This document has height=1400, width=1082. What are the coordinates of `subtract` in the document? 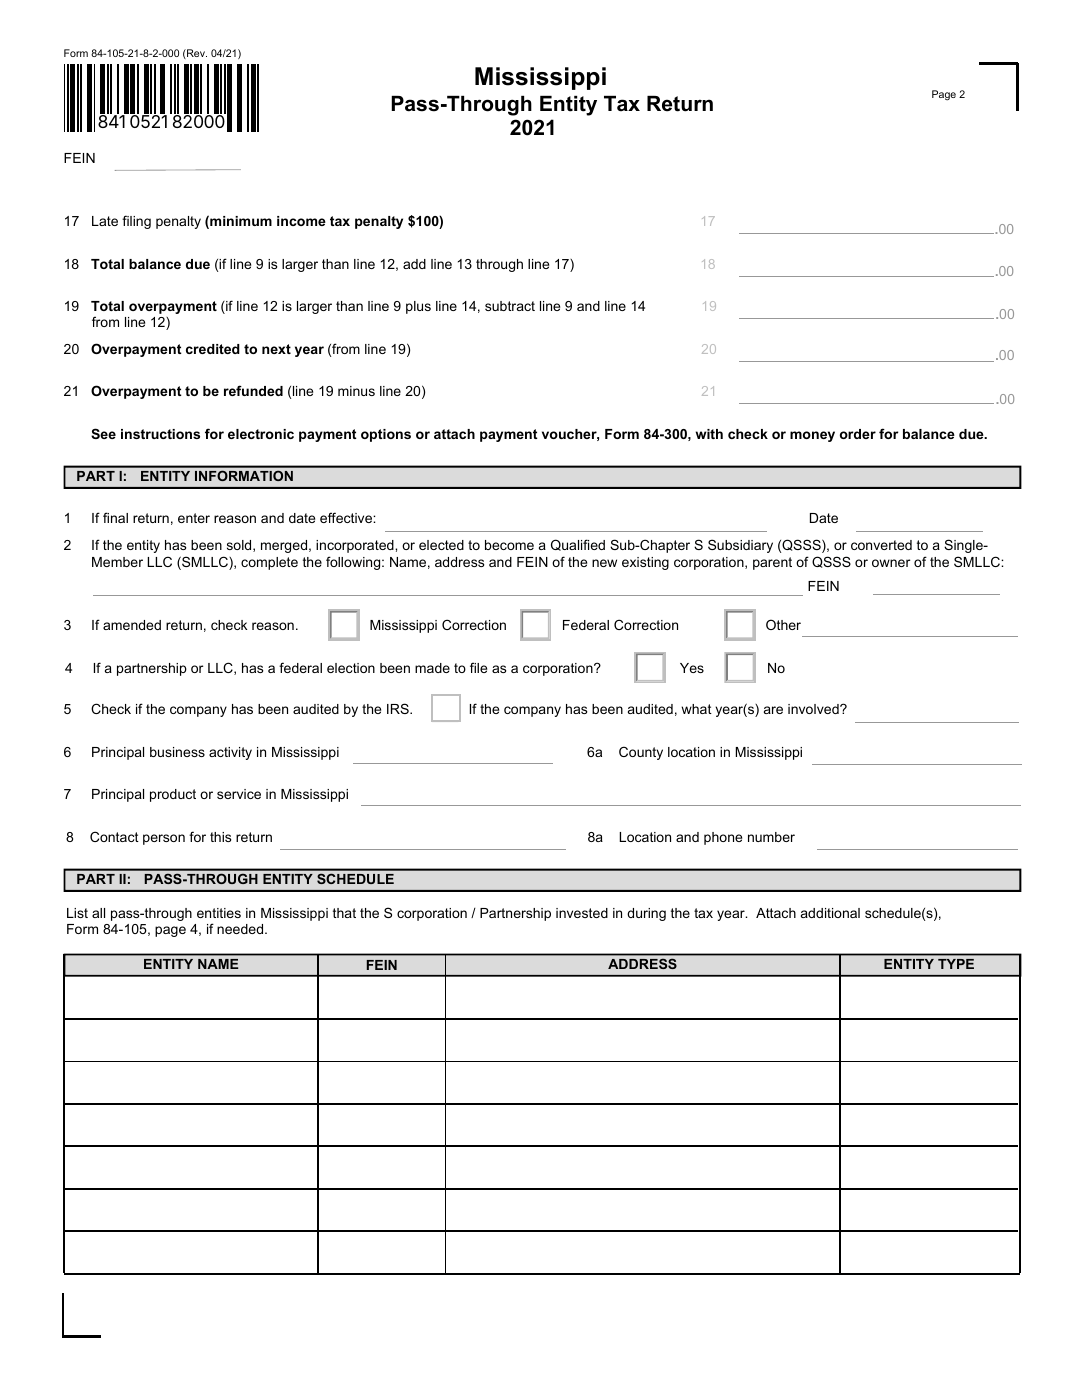 It's located at (510, 306).
